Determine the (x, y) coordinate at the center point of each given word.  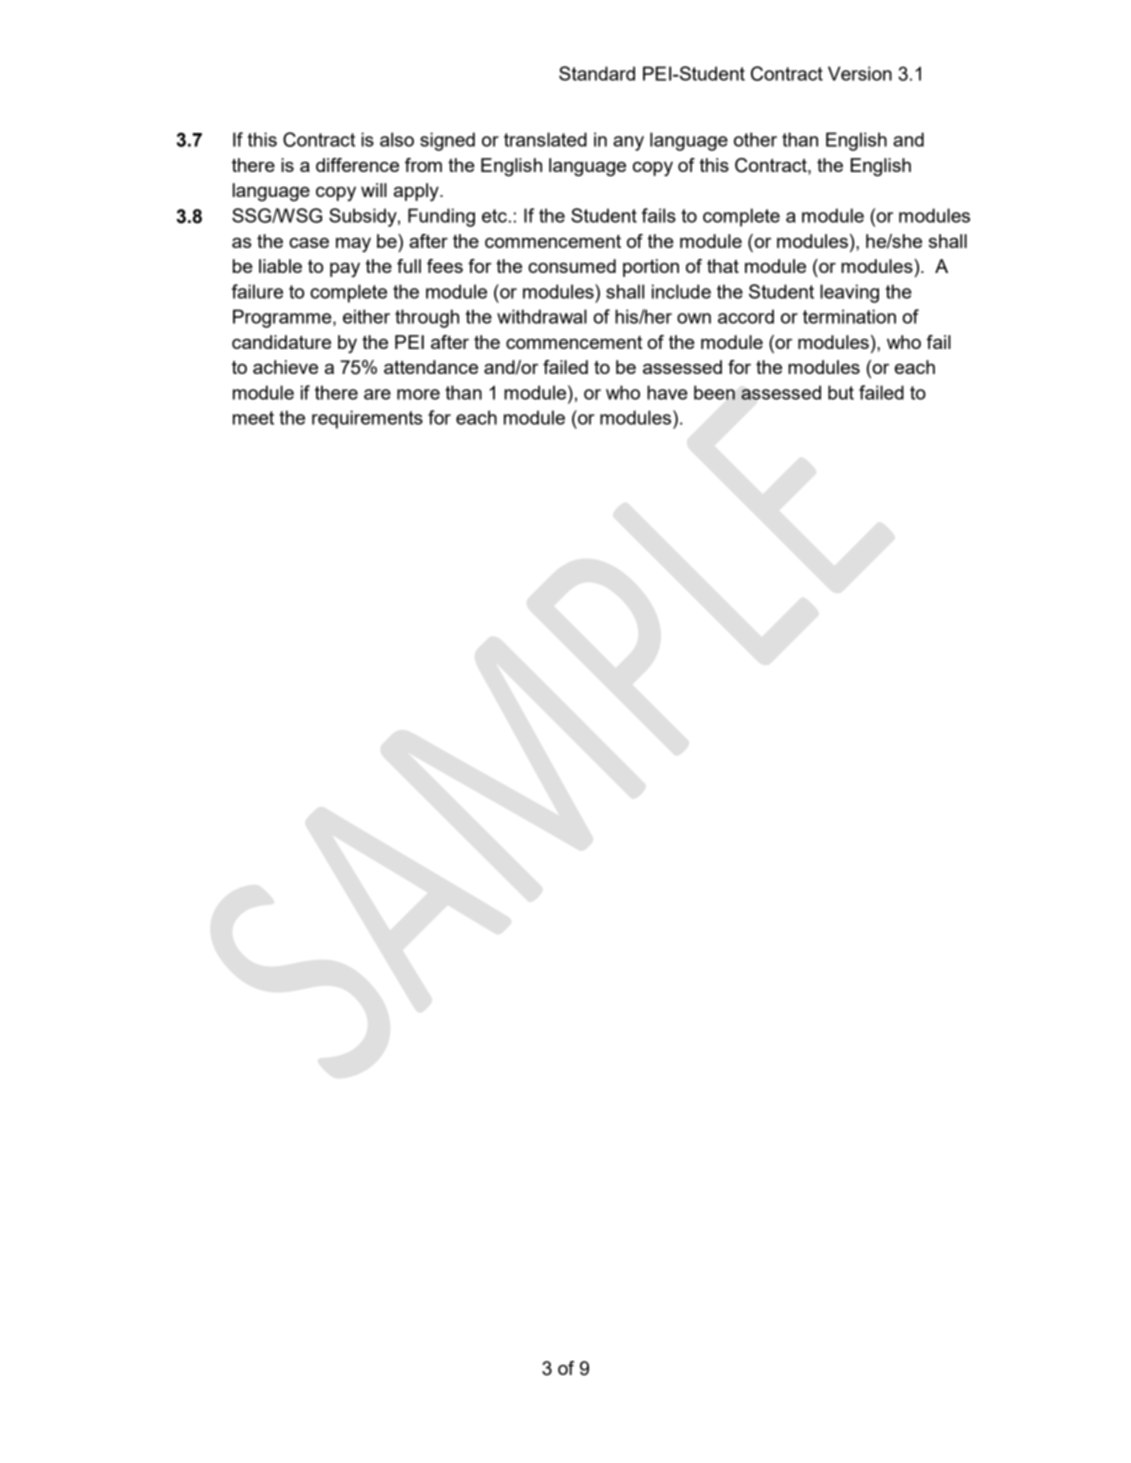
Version (860, 73)
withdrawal (542, 316)
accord (746, 316)
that (723, 266)
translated (545, 139)
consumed (572, 266)
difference (357, 165)
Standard (597, 73)
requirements (367, 419)
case (309, 243)
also (397, 139)
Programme (283, 318)
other (755, 139)
